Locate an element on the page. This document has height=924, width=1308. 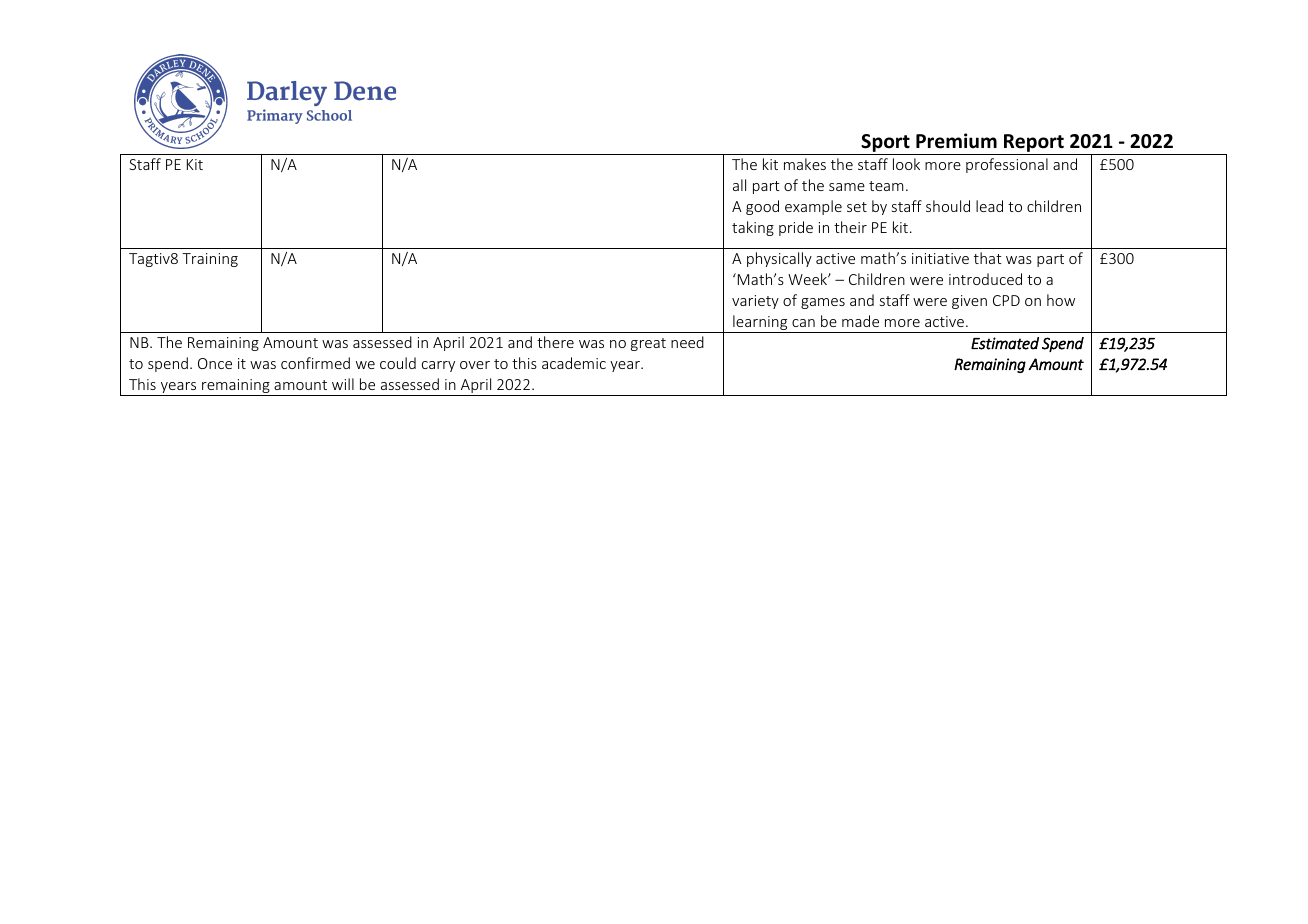
good is located at coordinates (762, 207).
